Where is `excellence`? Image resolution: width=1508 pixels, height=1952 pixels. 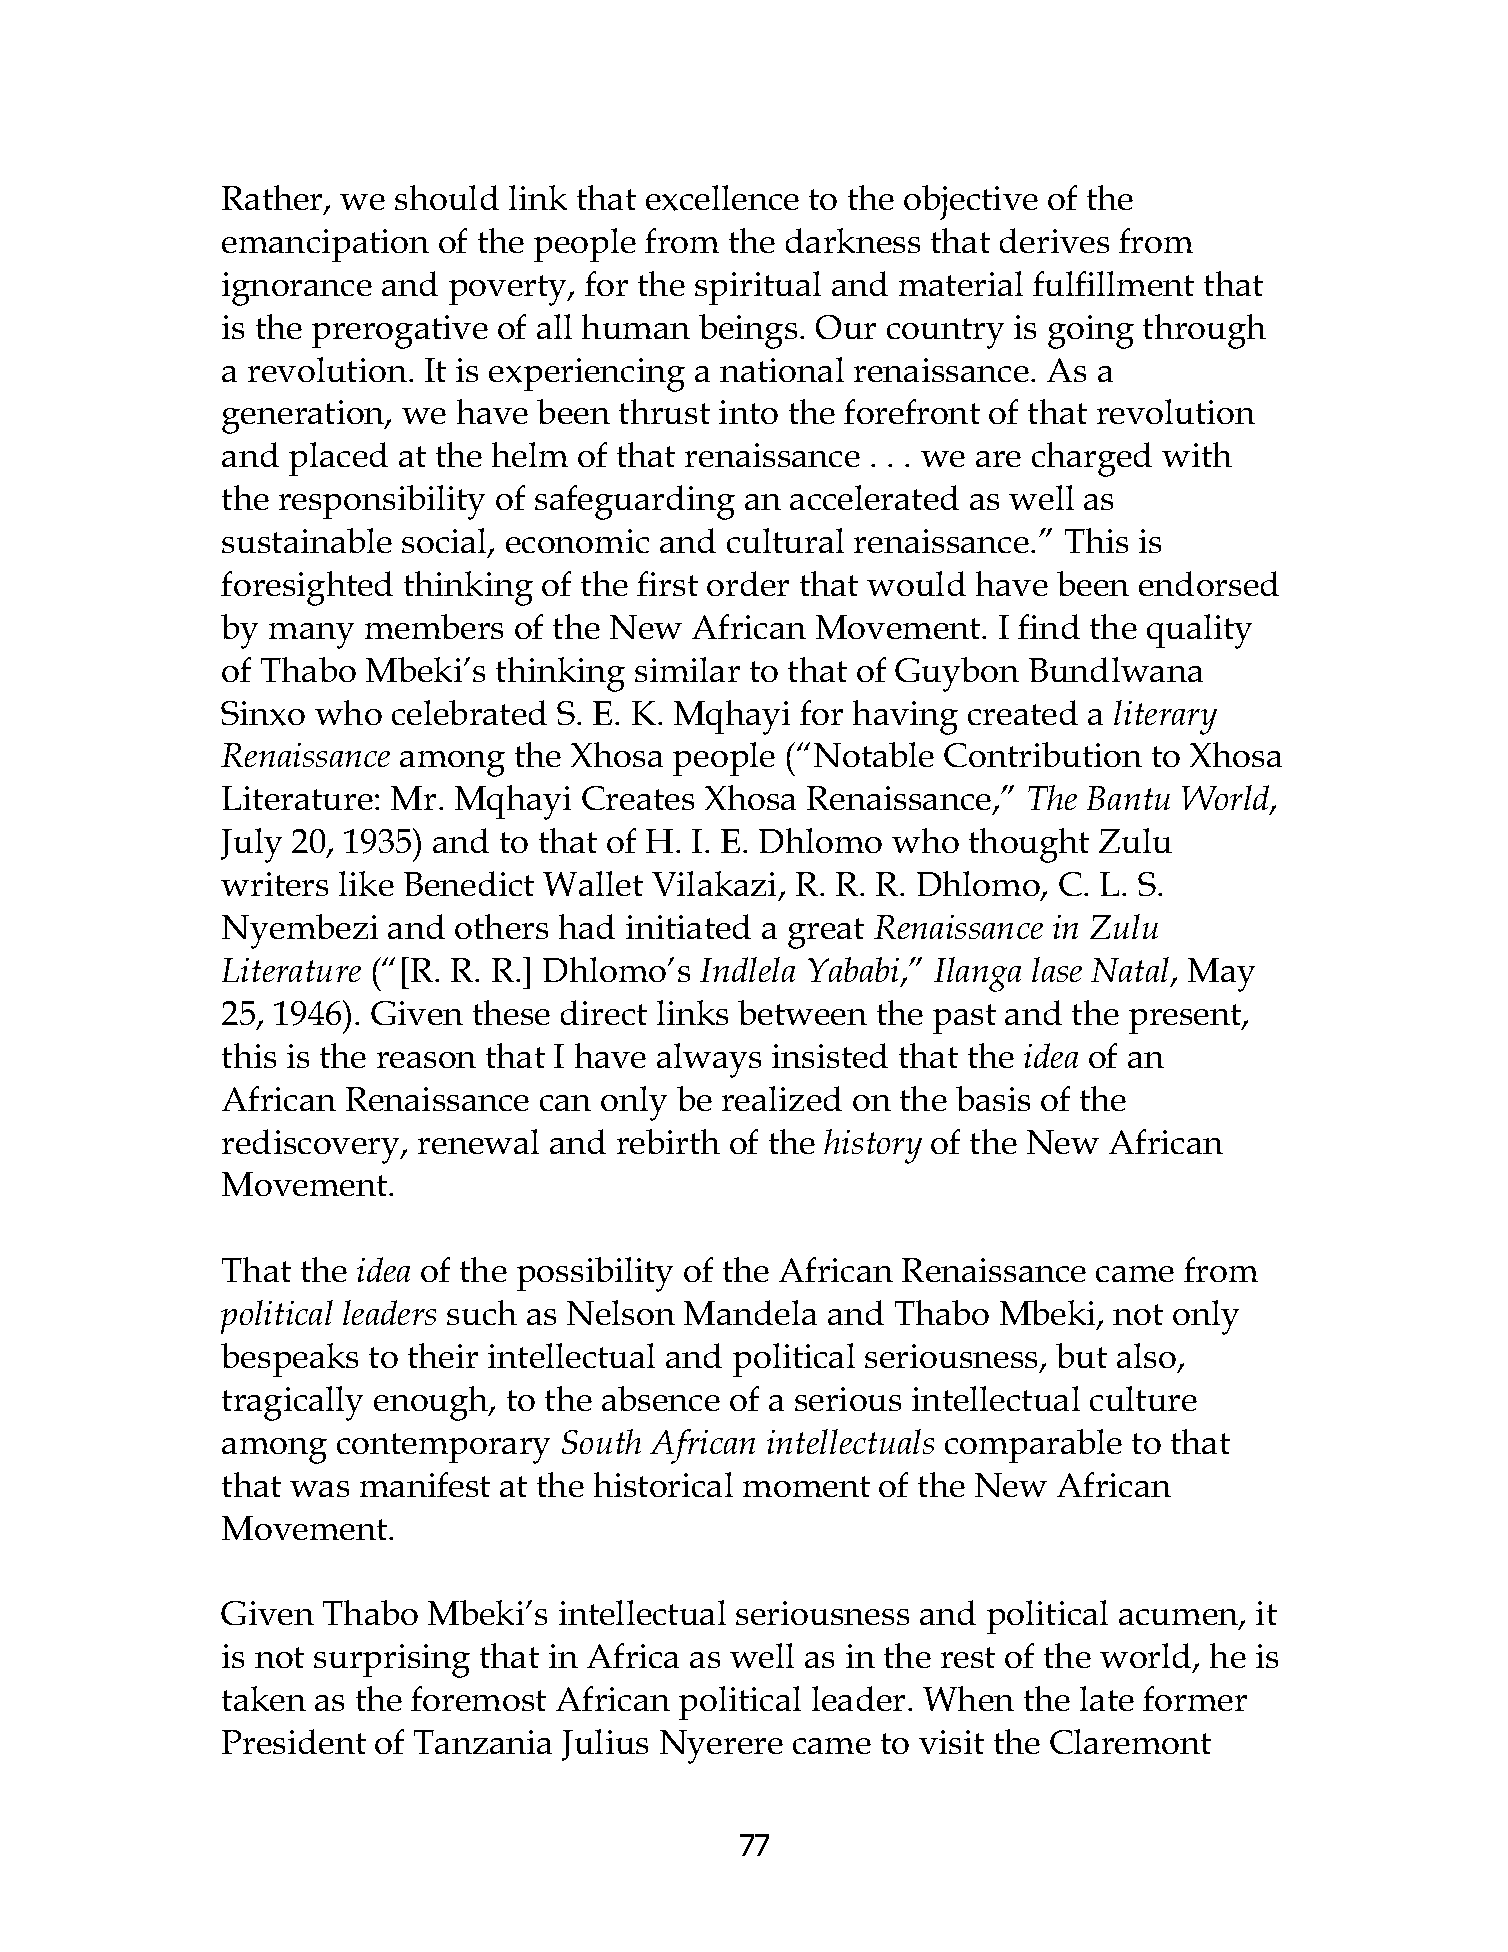
excellence is located at coordinates (722, 198).
